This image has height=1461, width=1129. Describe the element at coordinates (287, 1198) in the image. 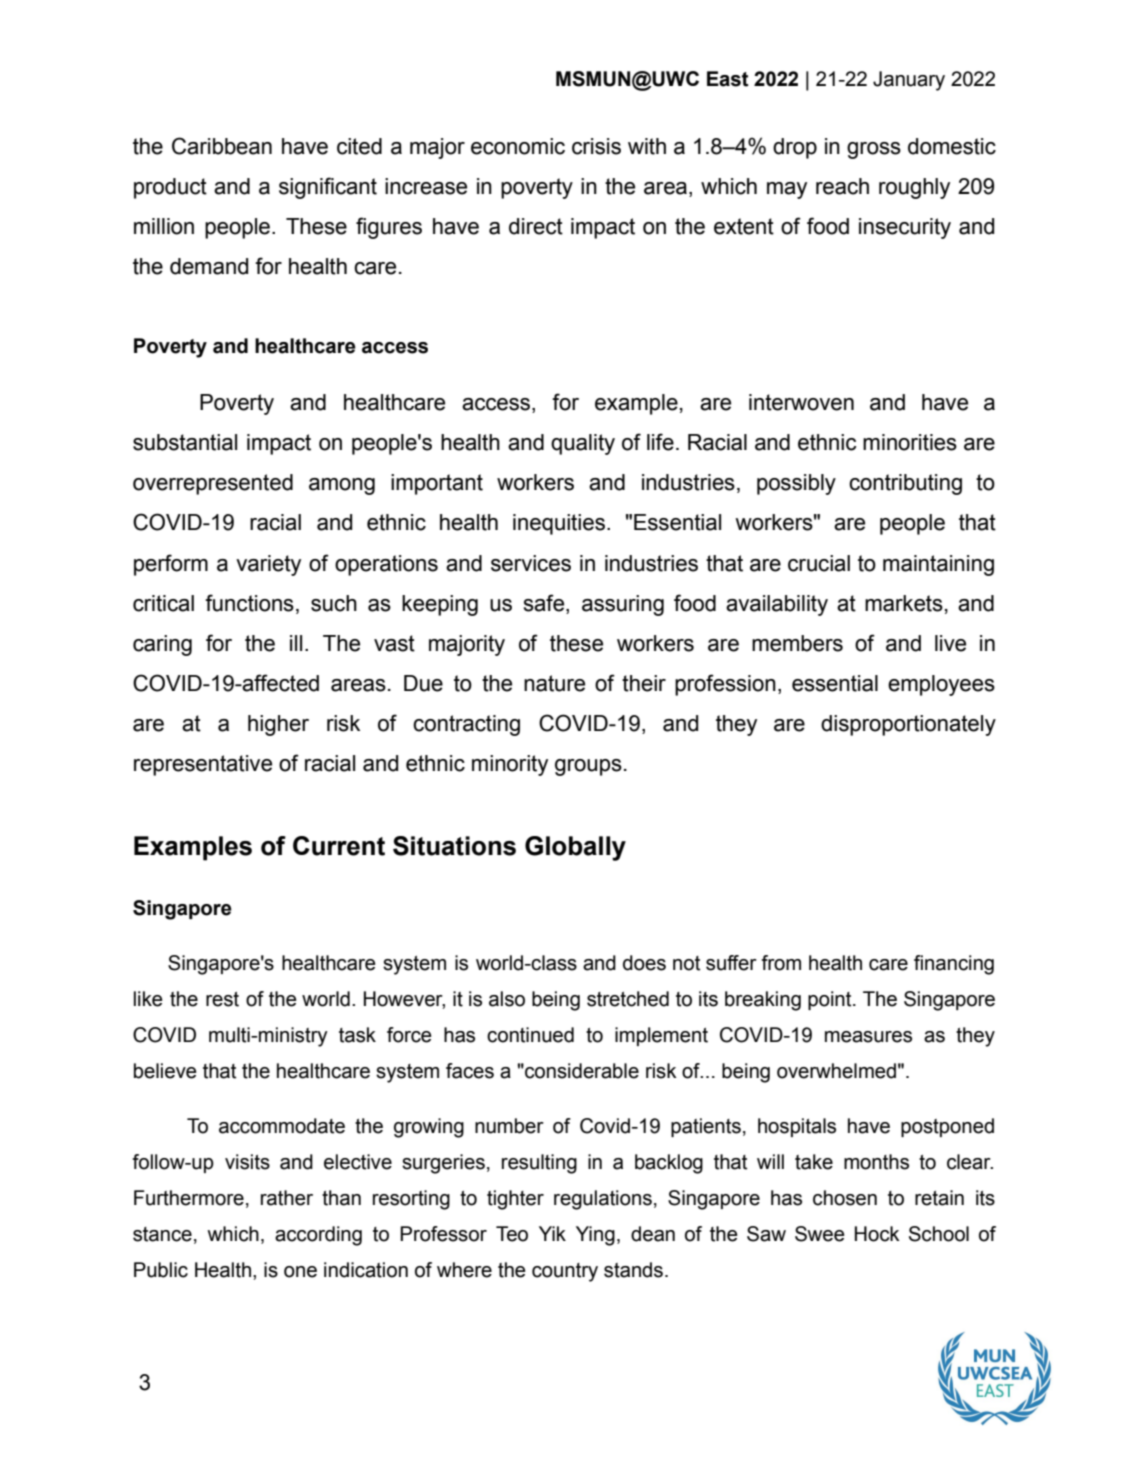

I see `rather` at that location.
